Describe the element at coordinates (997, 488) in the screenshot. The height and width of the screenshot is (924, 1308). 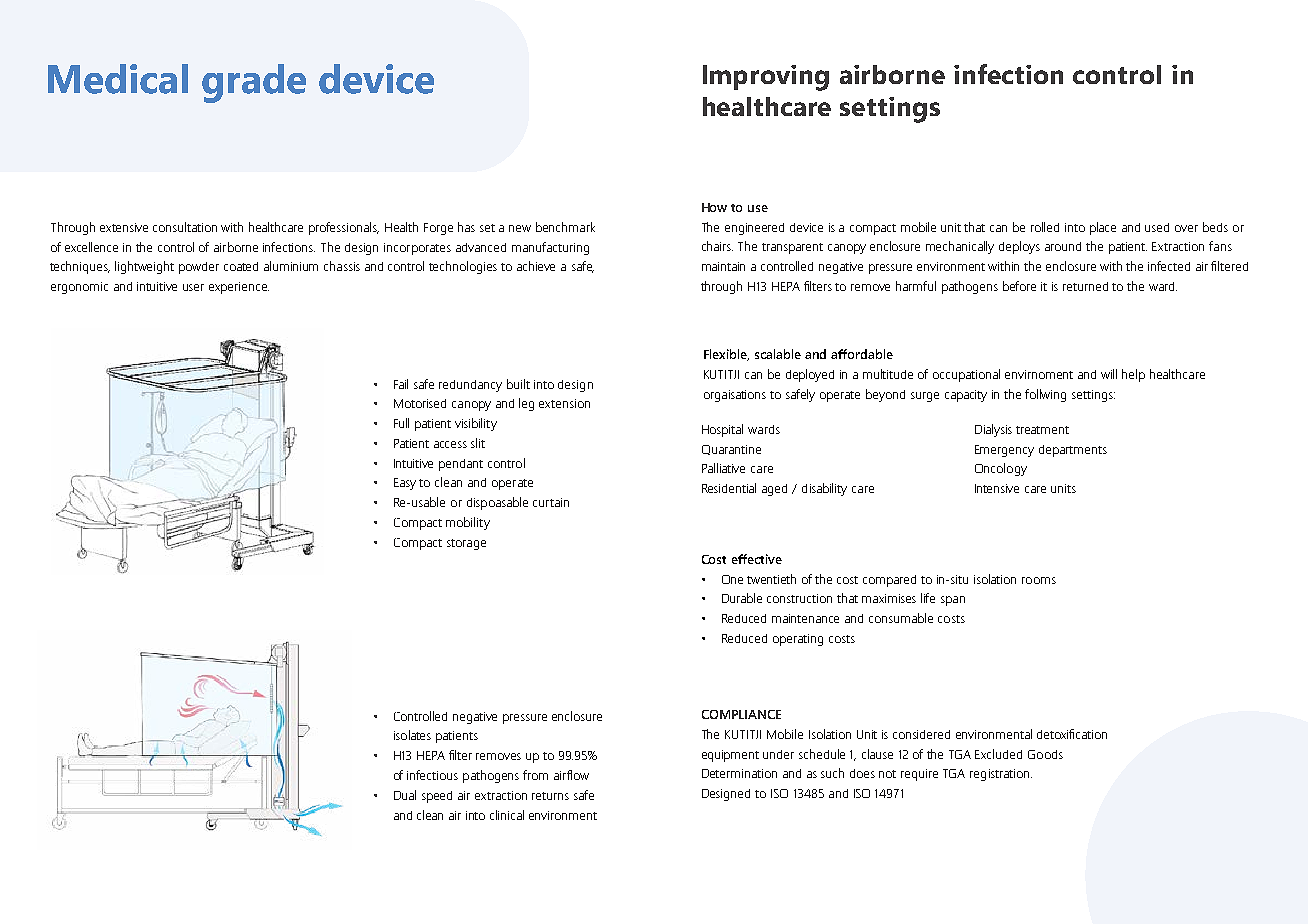
I see `Intensive` at that location.
